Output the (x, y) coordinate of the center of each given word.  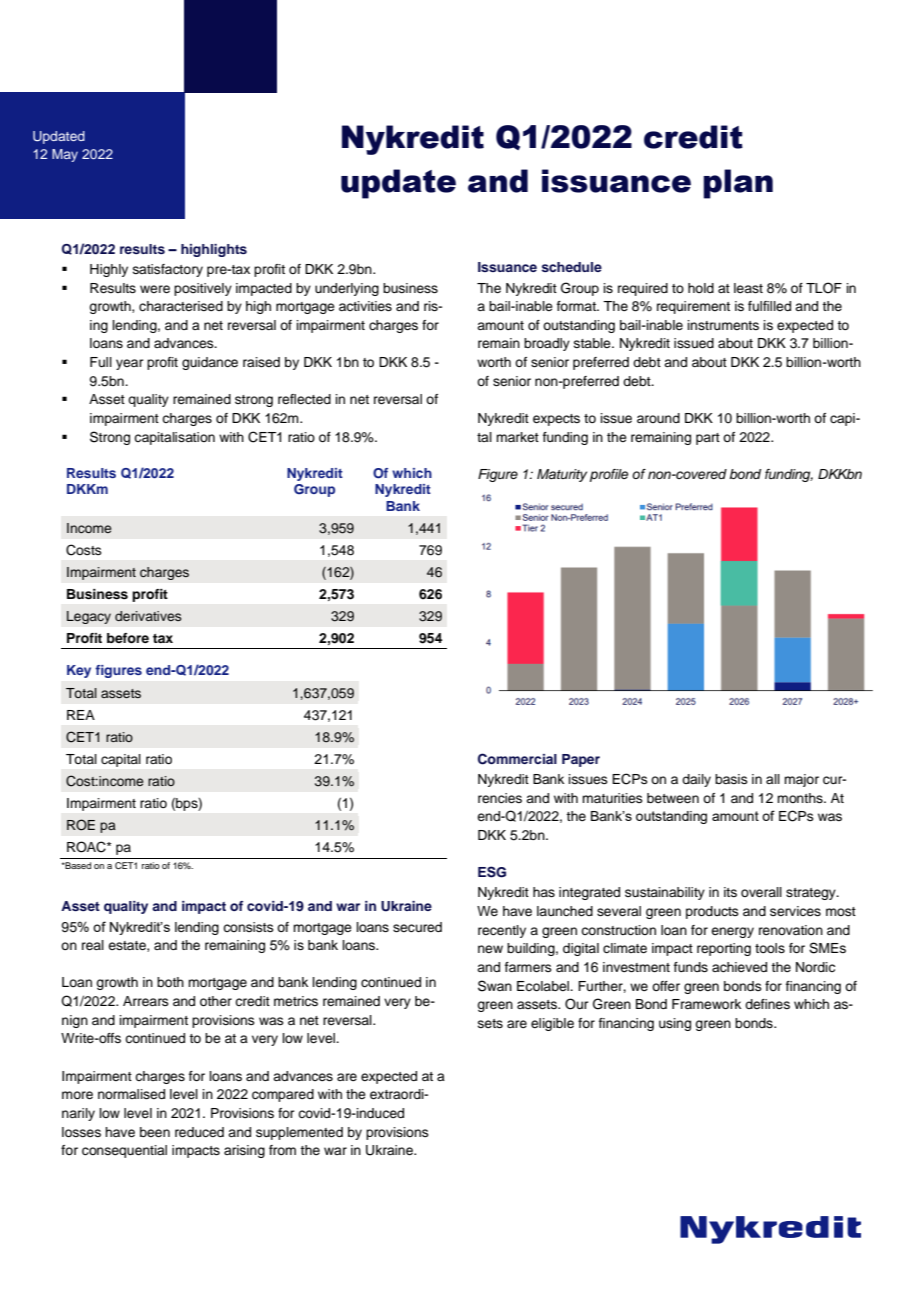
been (155, 1132)
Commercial (517, 759)
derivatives (148, 616)
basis (731, 779)
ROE (81, 825)
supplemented (299, 1133)
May (65, 155)
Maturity (562, 475)
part (708, 439)
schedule (572, 267)
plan (738, 184)
